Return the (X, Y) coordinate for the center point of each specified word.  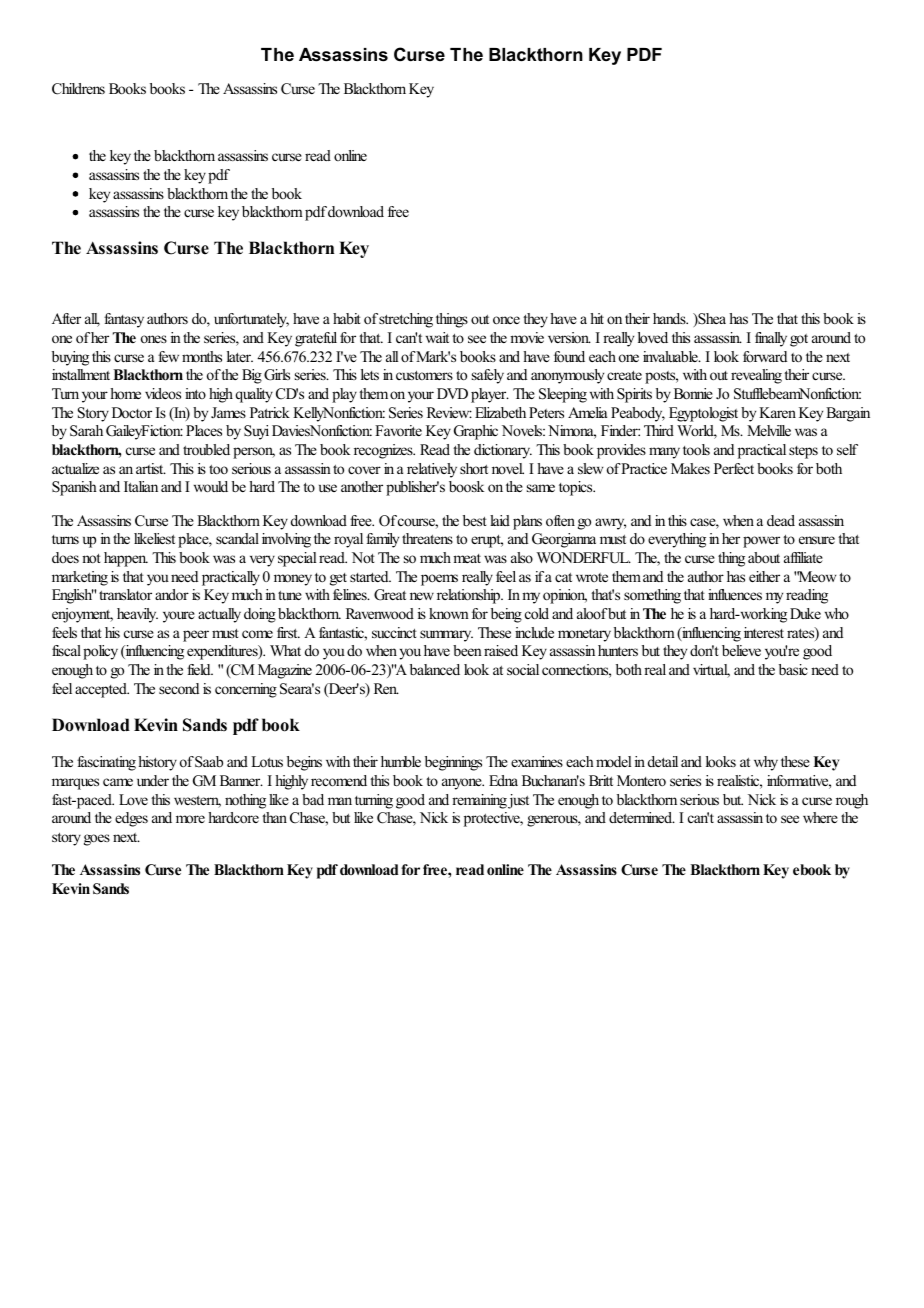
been (467, 650)
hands (670, 318)
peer (196, 636)
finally (771, 339)
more (190, 819)
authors (167, 318)
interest (764, 632)
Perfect (734, 468)
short (474, 468)
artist (151, 468)
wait (437, 337)
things (452, 320)
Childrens (78, 89)
